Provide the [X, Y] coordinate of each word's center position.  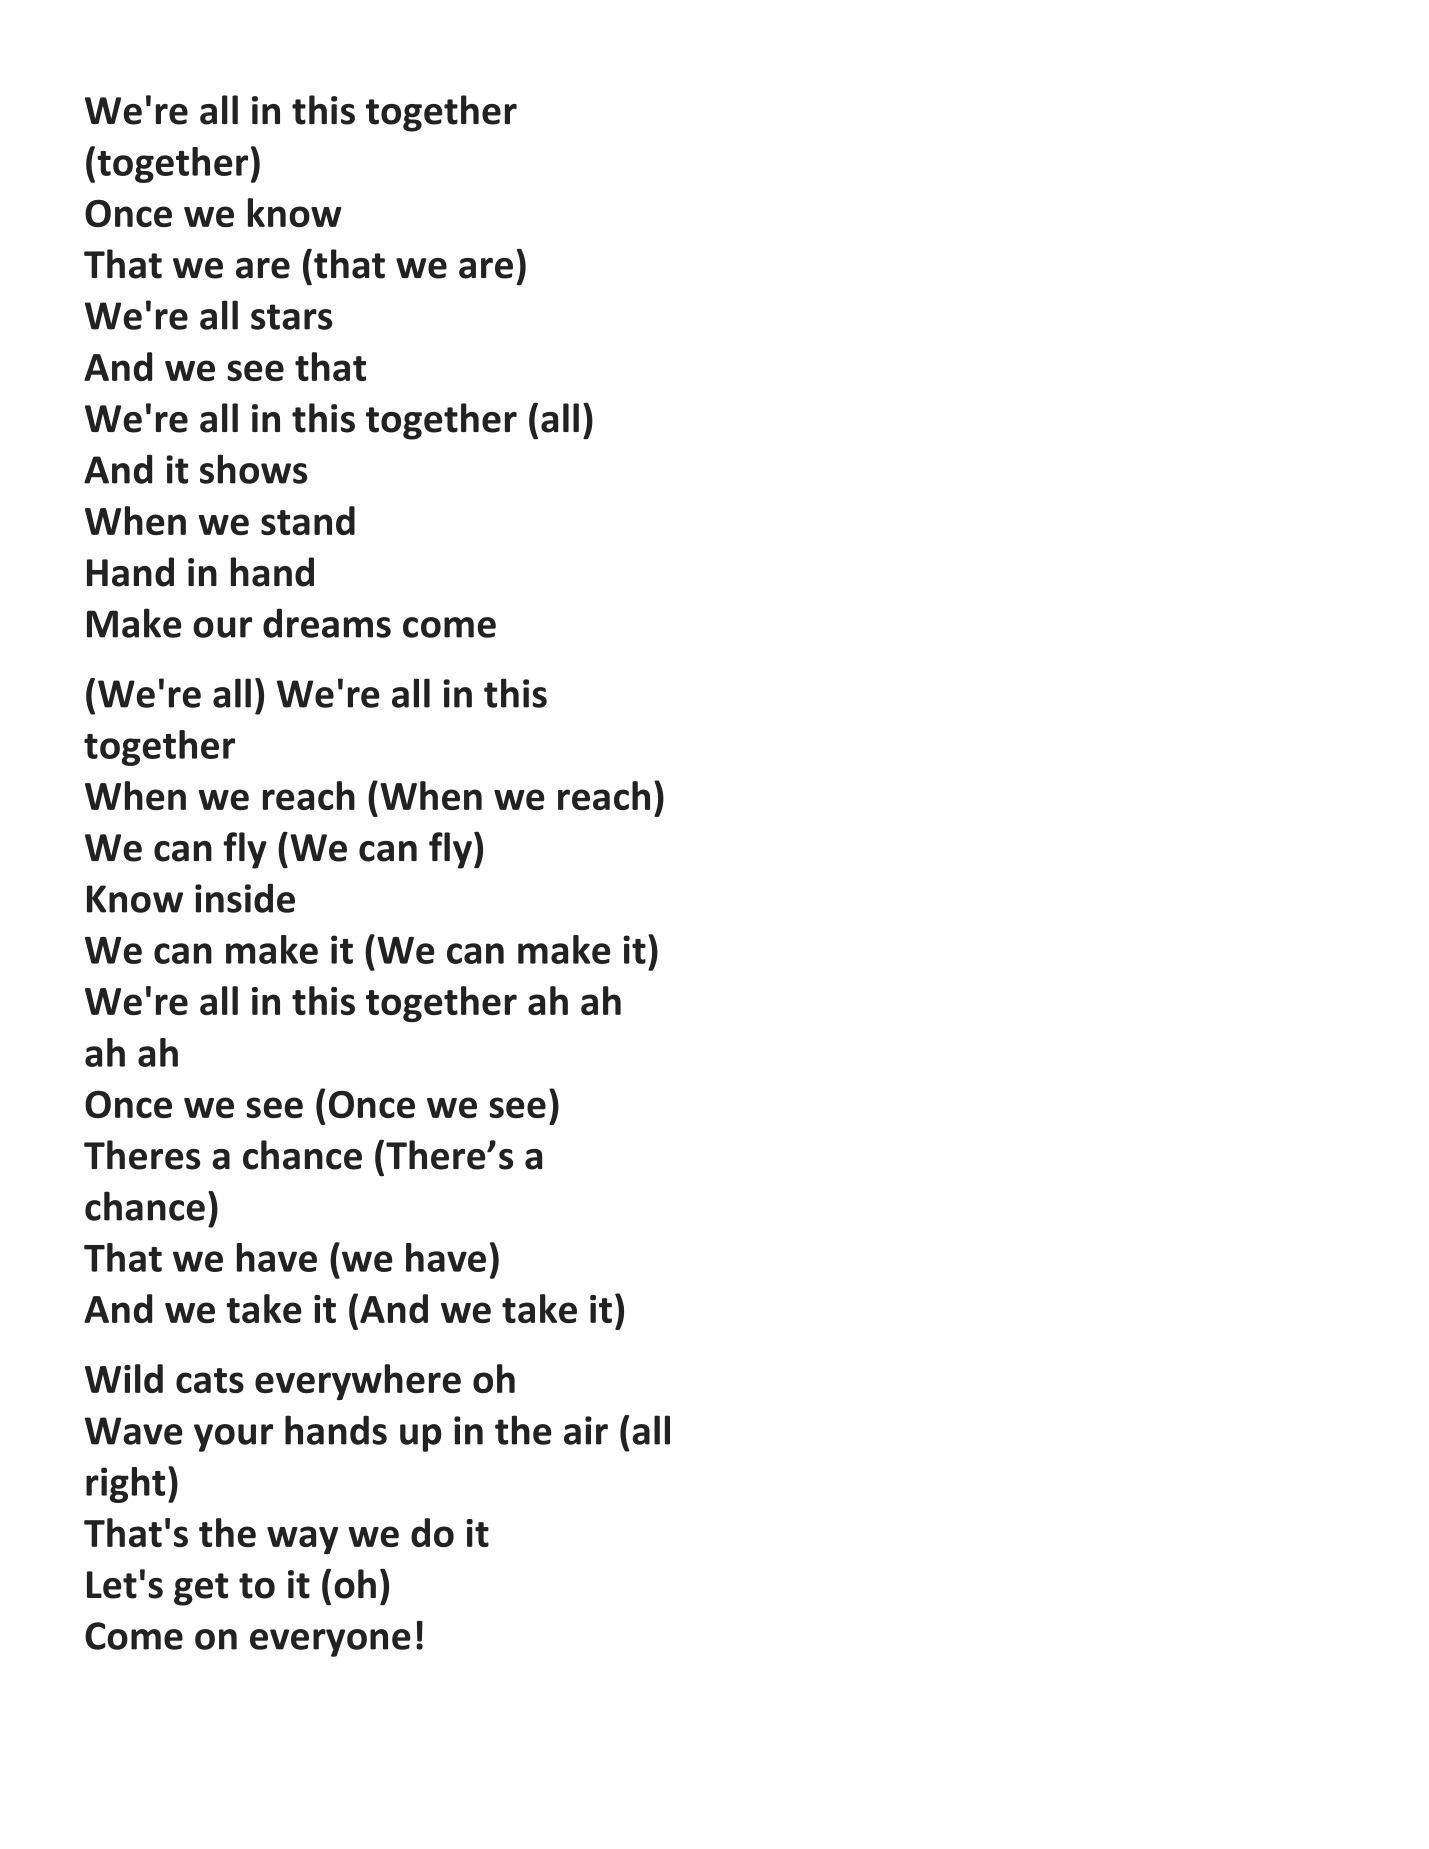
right [125, 1485]
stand [308, 520]
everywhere [358, 1382]
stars [291, 317]
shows [253, 469]
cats [210, 1380]
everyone [330, 1643]
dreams [327, 623]
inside [245, 898]
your [233, 1438]
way [302, 1540]
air [586, 1430]
